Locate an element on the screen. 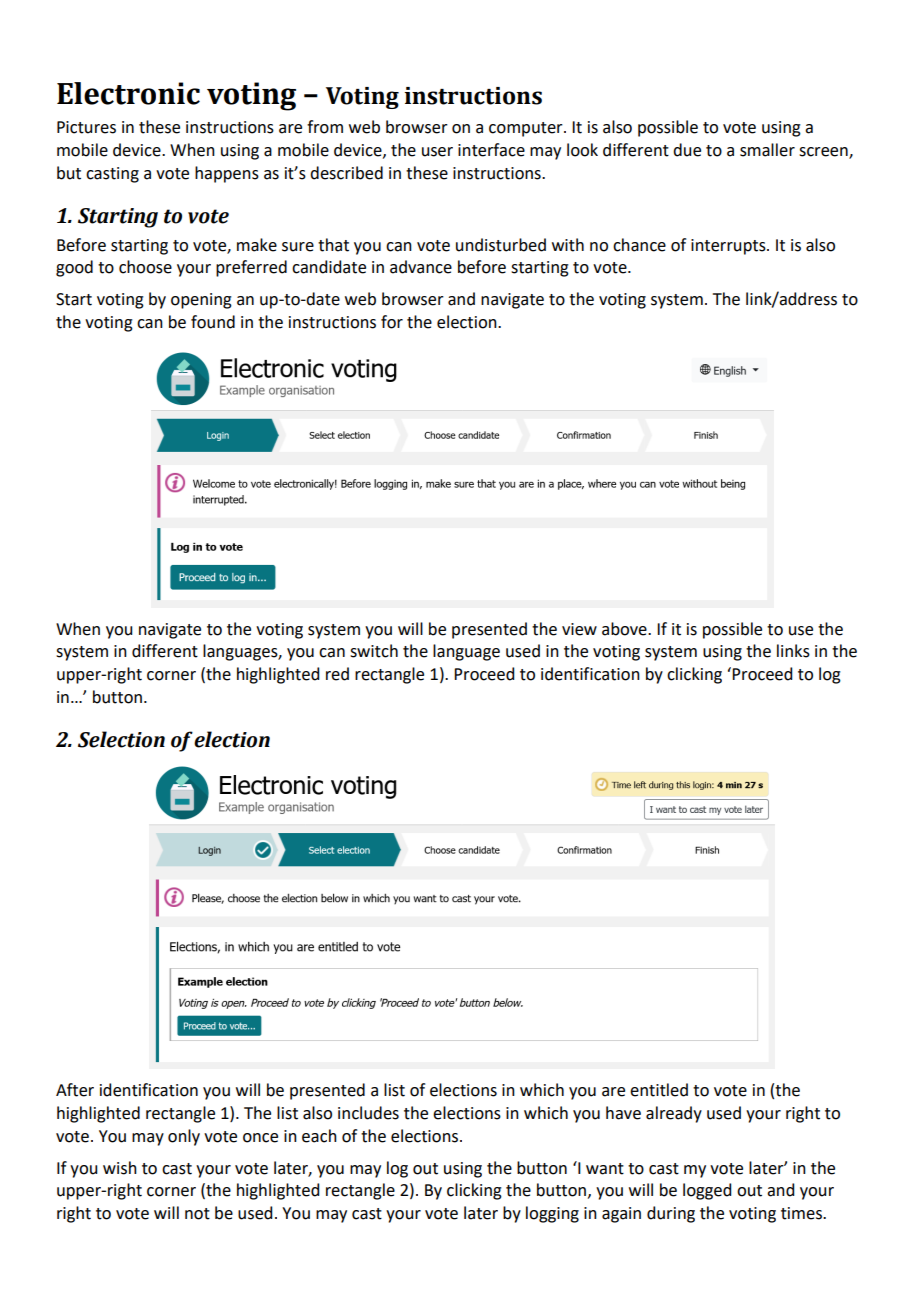 Image resolution: width=924 pixels, height=1308 pixels. user is located at coordinates (437, 152).
